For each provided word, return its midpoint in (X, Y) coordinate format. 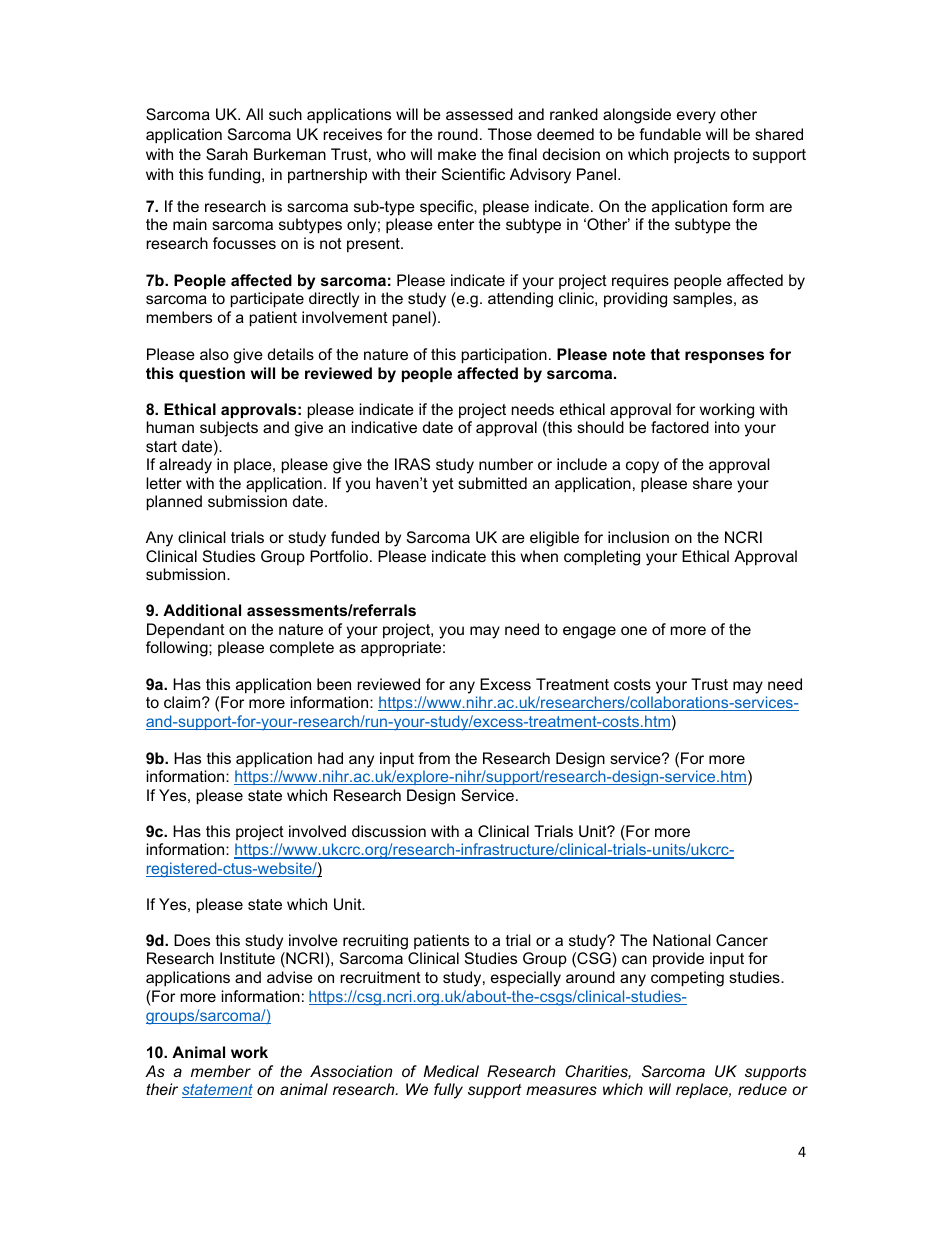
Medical (451, 1071)
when (539, 556)
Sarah (227, 154)
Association (351, 1071)
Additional (202, 610)
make (457, 154)
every (696, 117)
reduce (762, 1089)
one (634, 630)
